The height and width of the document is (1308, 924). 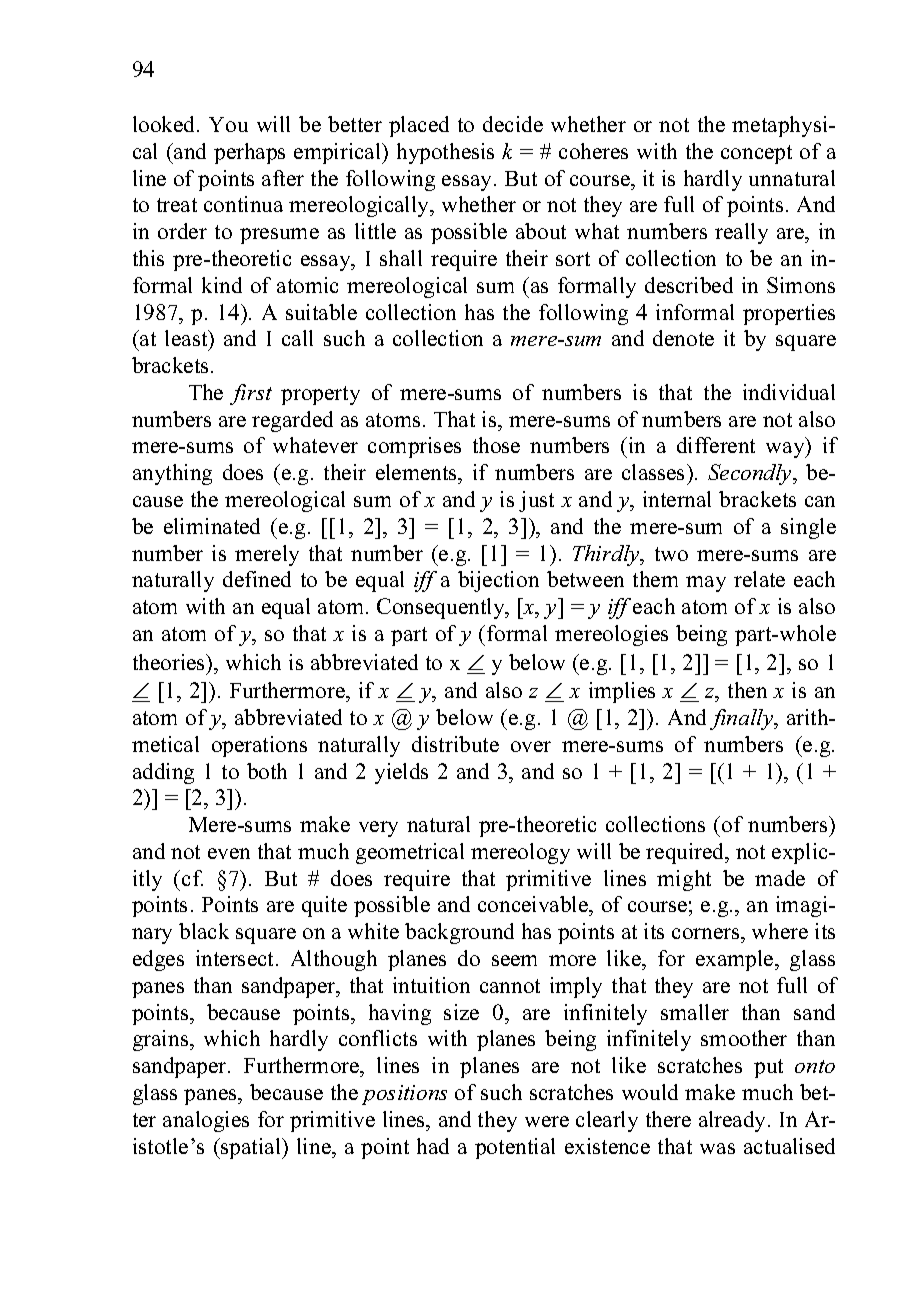 What do you see at coordinates (212, 526) in the document?
I see `eliminated` at bounding box center [212, 526].
